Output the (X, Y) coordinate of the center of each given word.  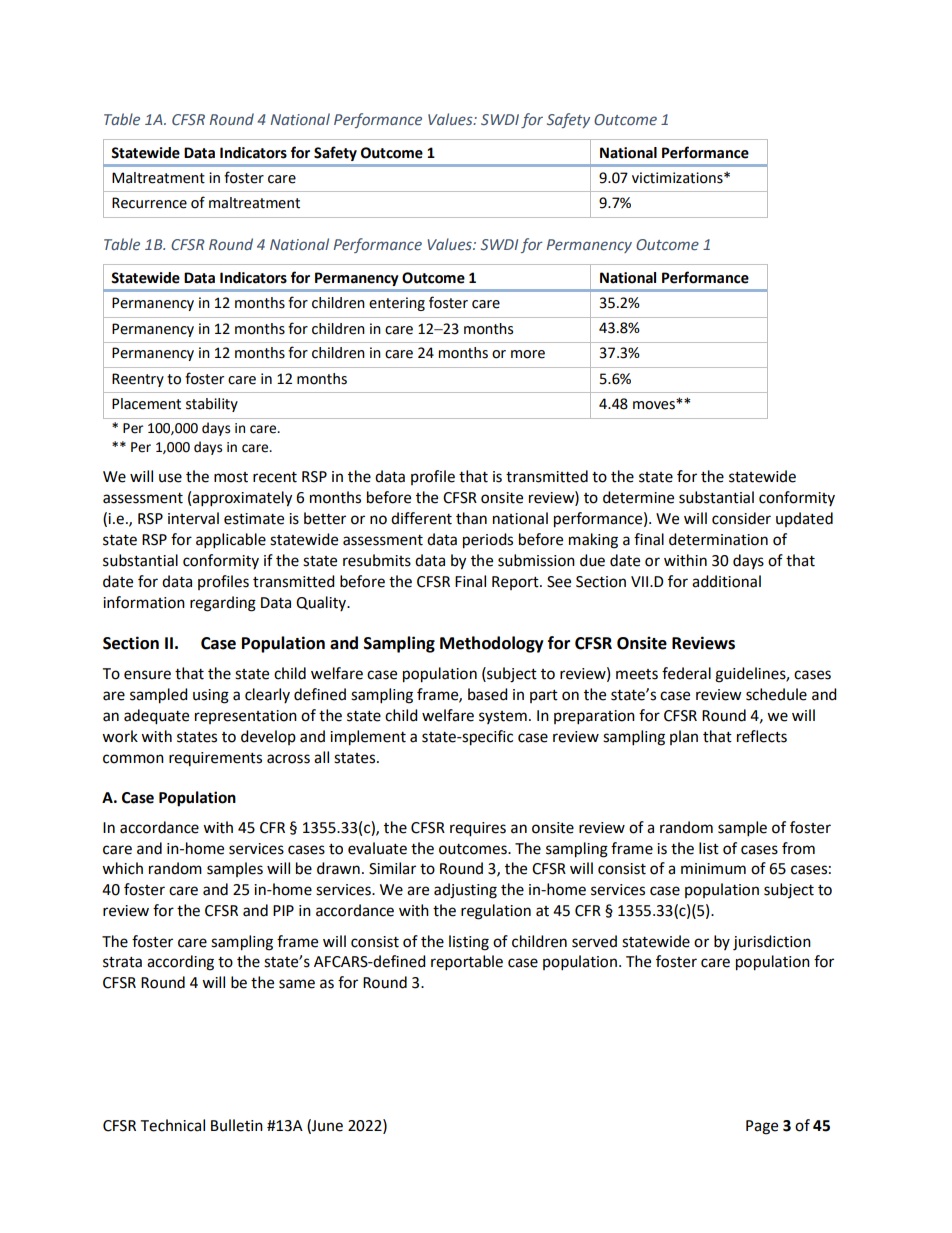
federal (686, 673)
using (211, 696)
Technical (172, 1125)
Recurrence (149, 203)
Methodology (492, 644)
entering (397, 304)
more (528, 354)
